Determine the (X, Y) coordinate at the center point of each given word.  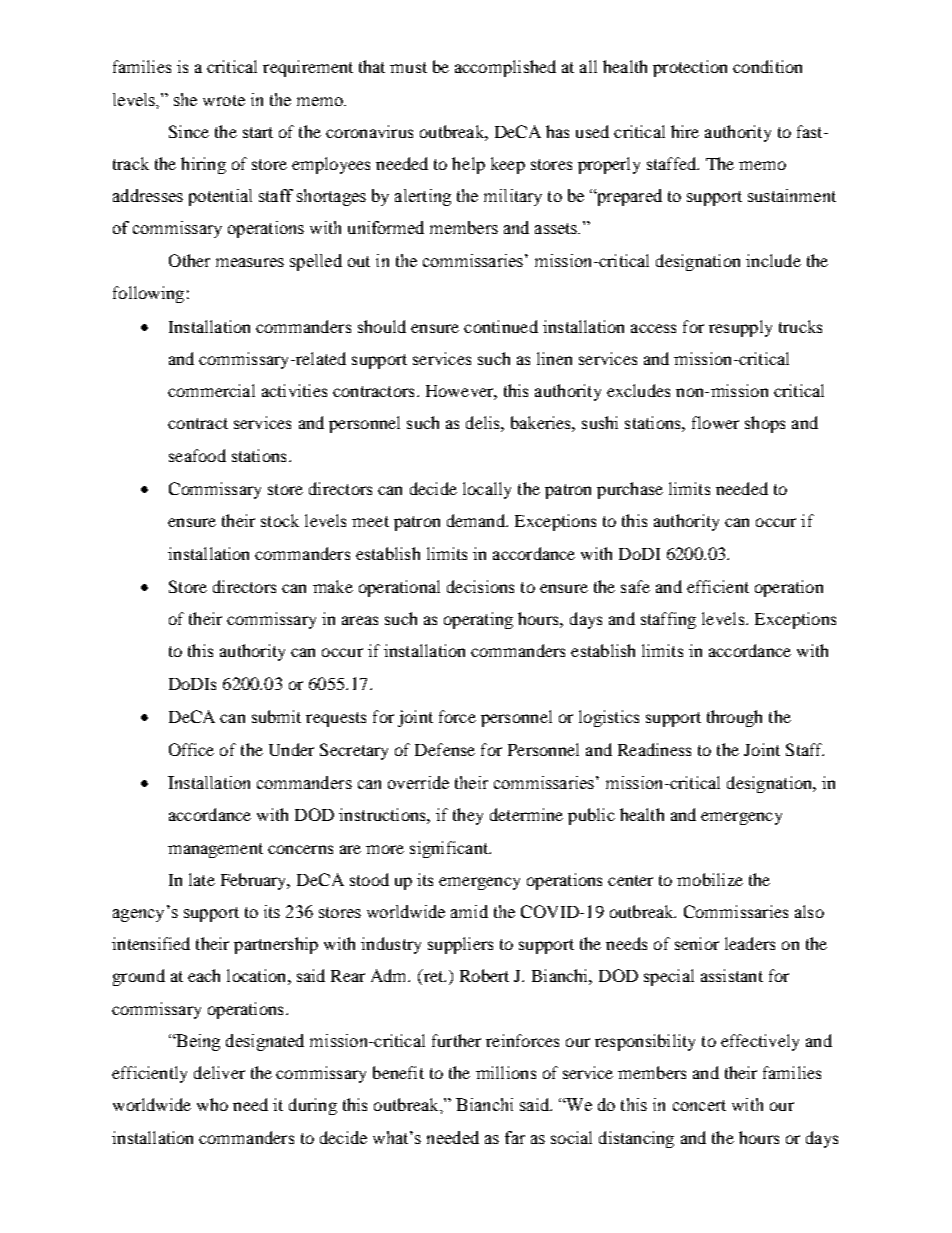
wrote (224, 100)
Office (191, 749)
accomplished (505, 68)
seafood (197, 455)
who (212, 1104)
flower (715, 422)
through (734, 718)
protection (690, 68)
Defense (445, 749)
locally (487, 490)
